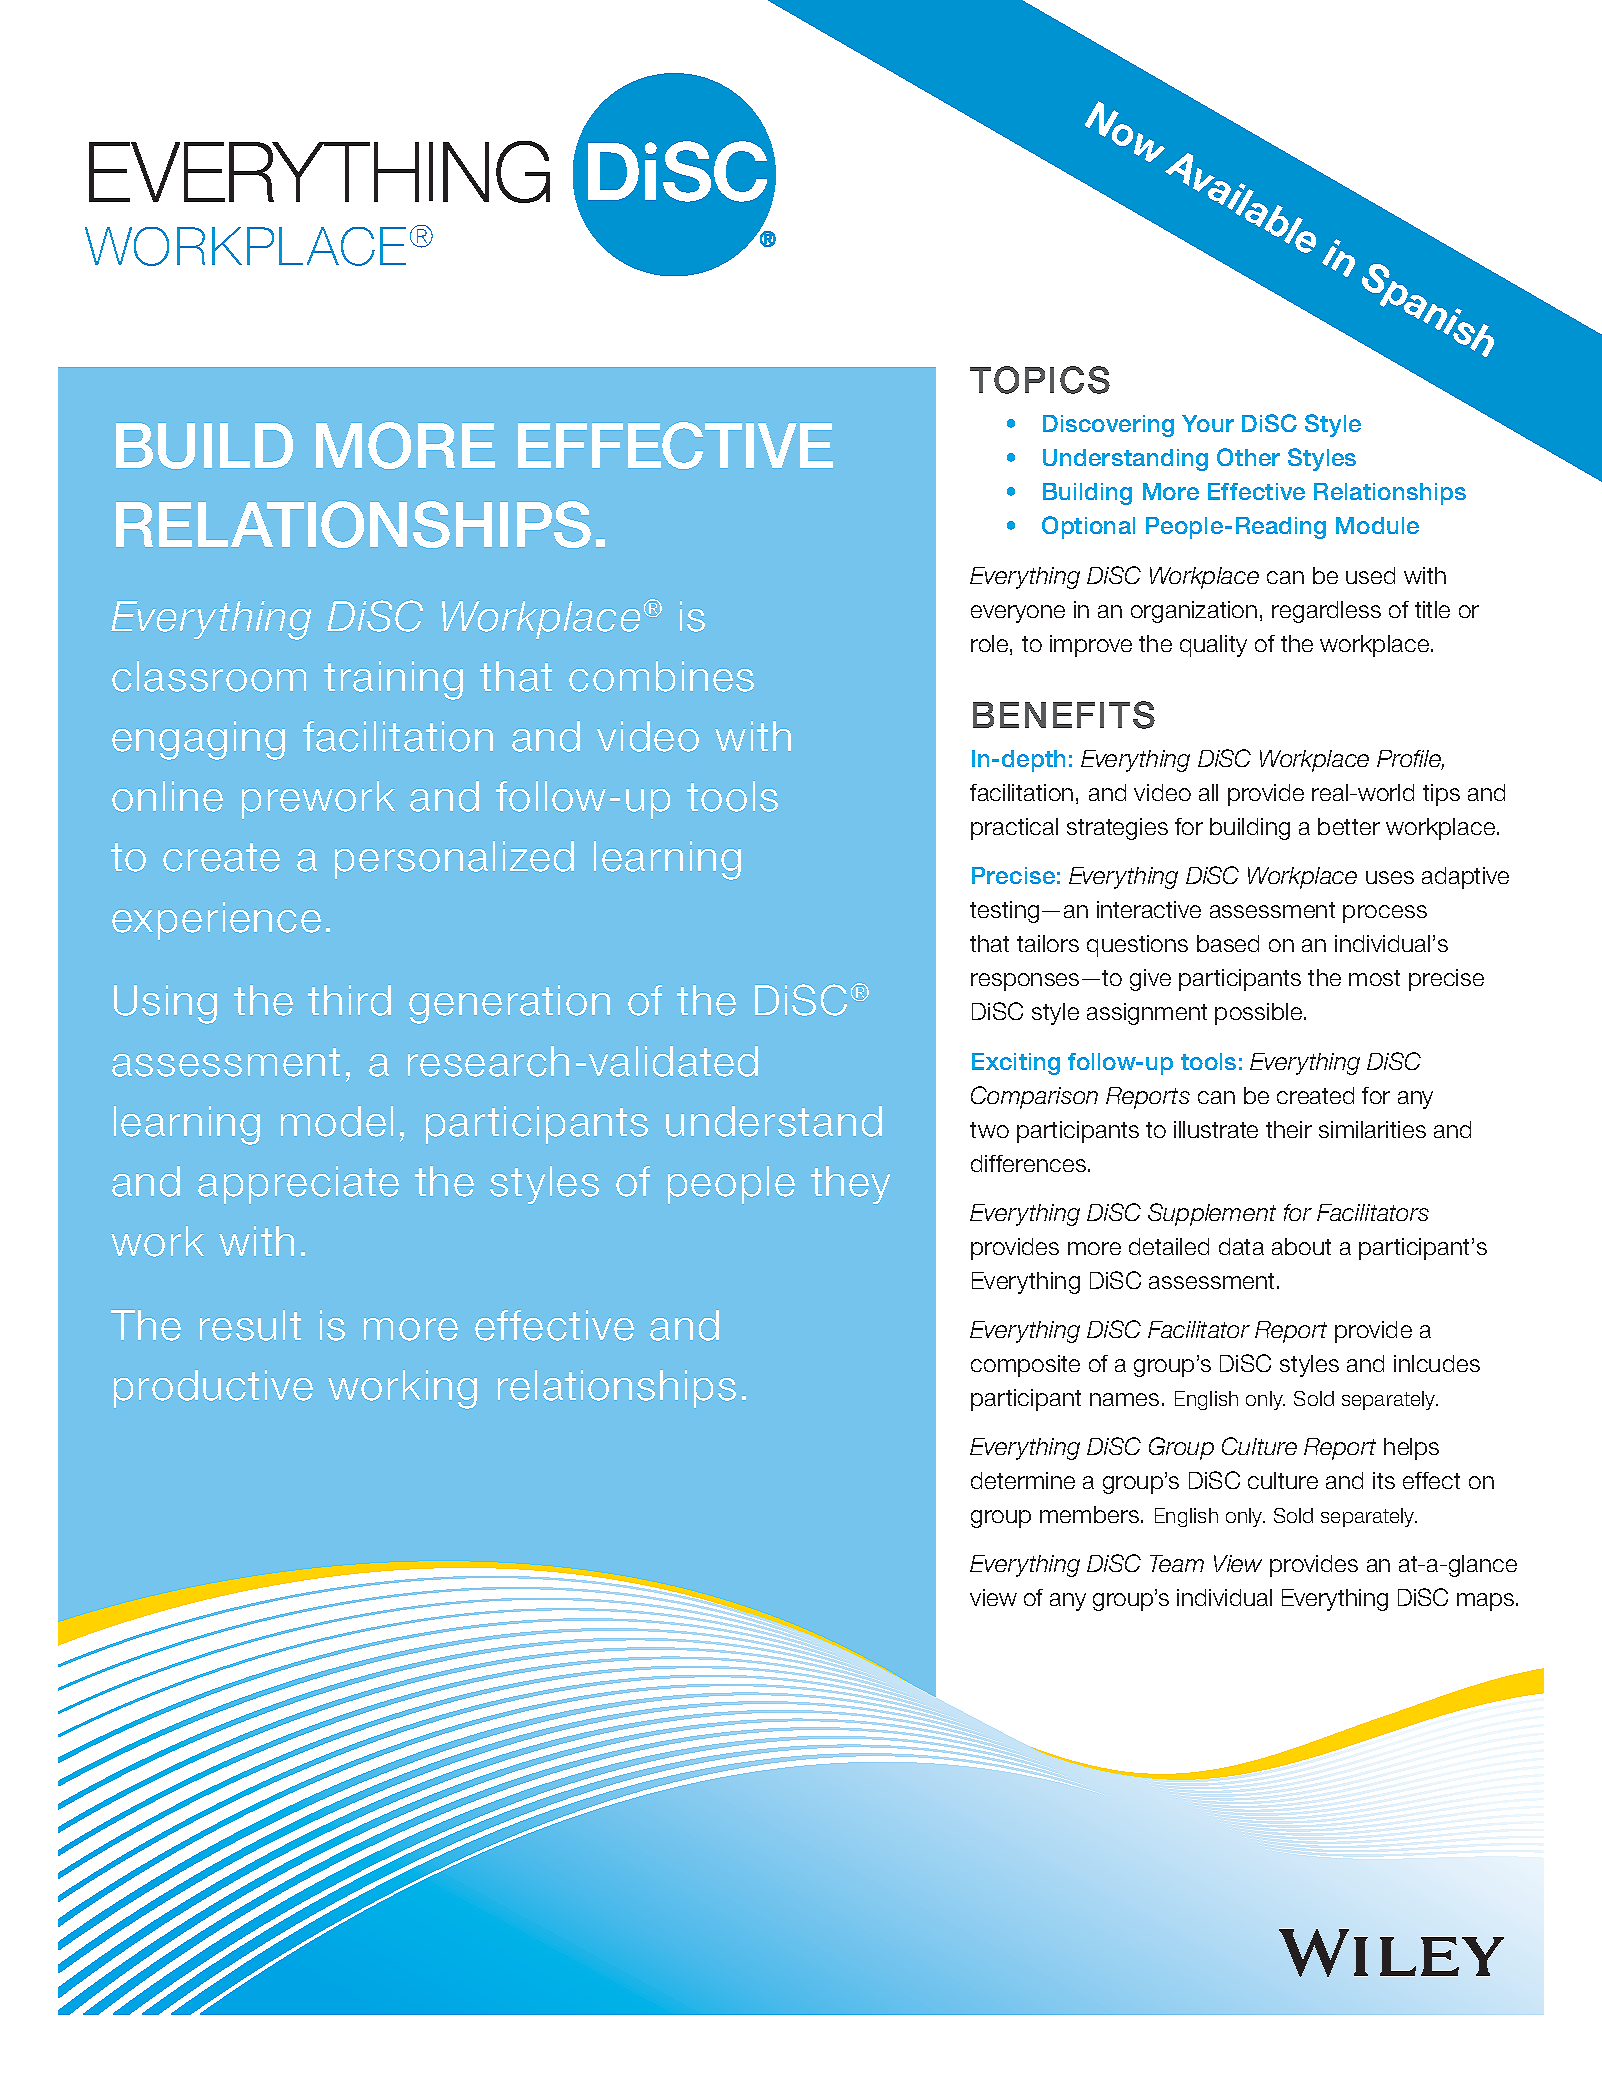 This screenshot has height=2073, width=1602. What do you see at coordinates (209, 676) in the screenshot?
I see `classroom` at bounding box center [209, 676].
